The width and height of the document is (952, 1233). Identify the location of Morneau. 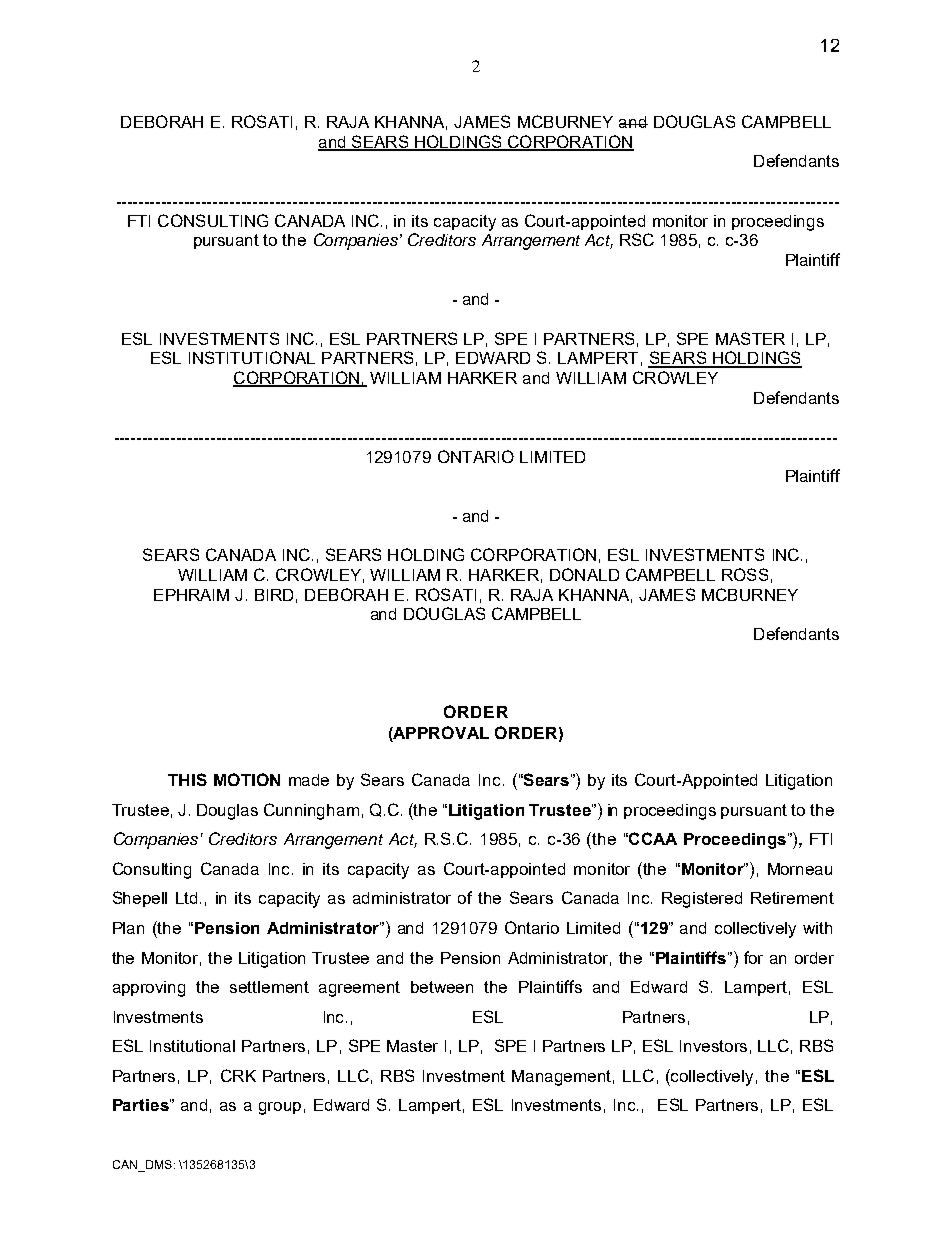
(800, 869).
